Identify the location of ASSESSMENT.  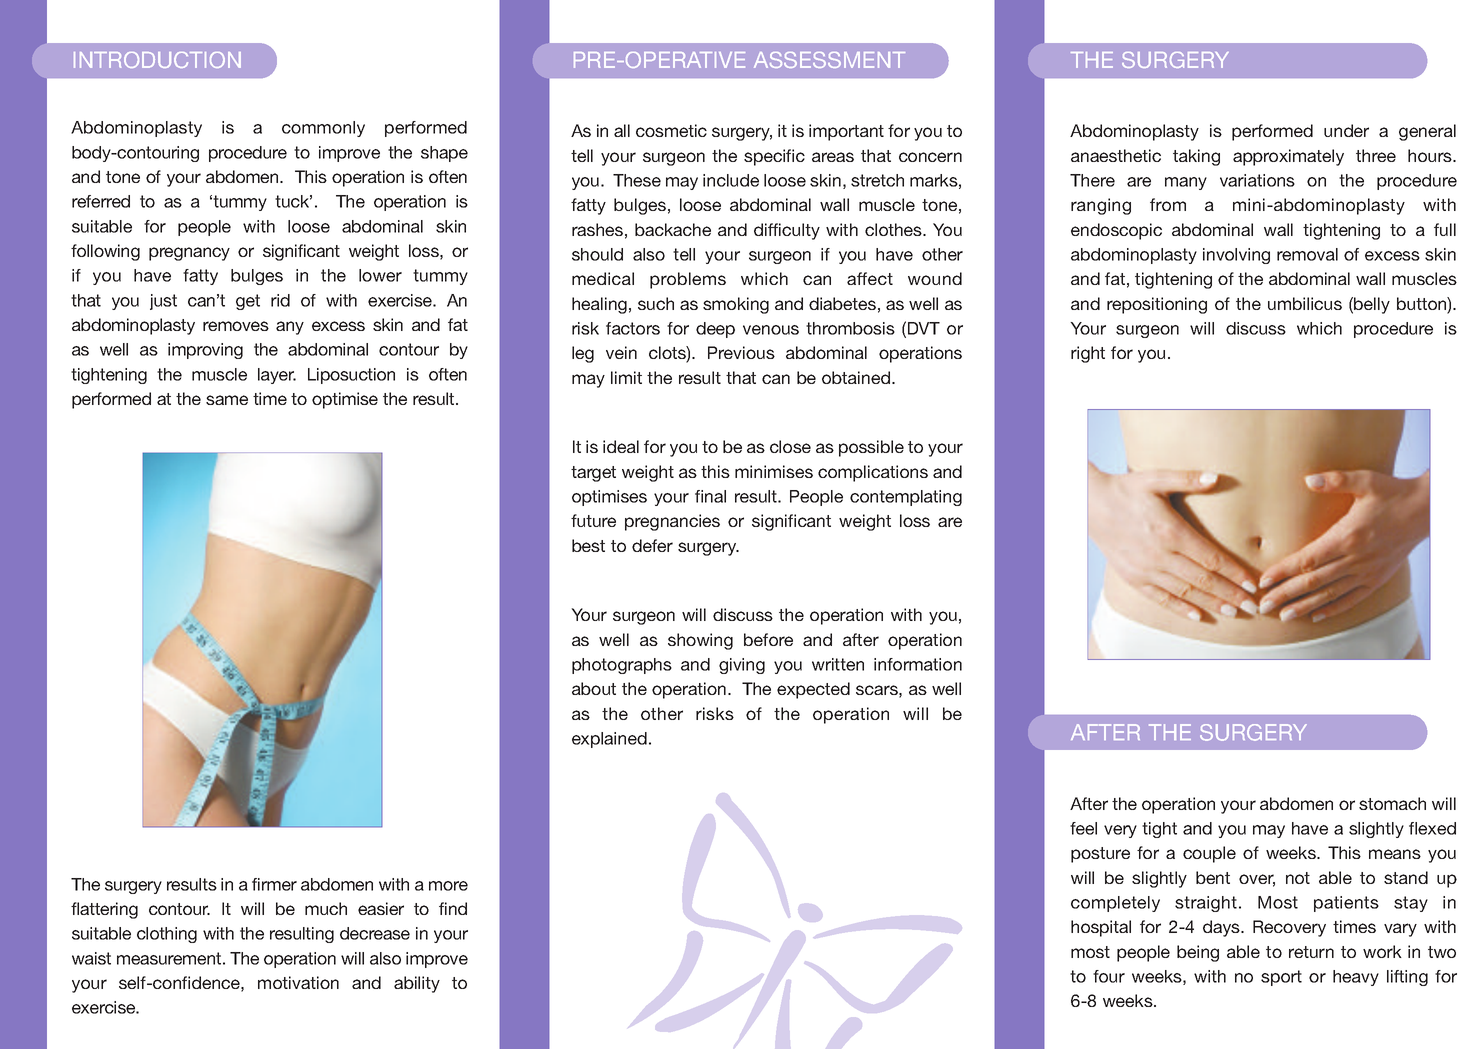
(829, 60).
